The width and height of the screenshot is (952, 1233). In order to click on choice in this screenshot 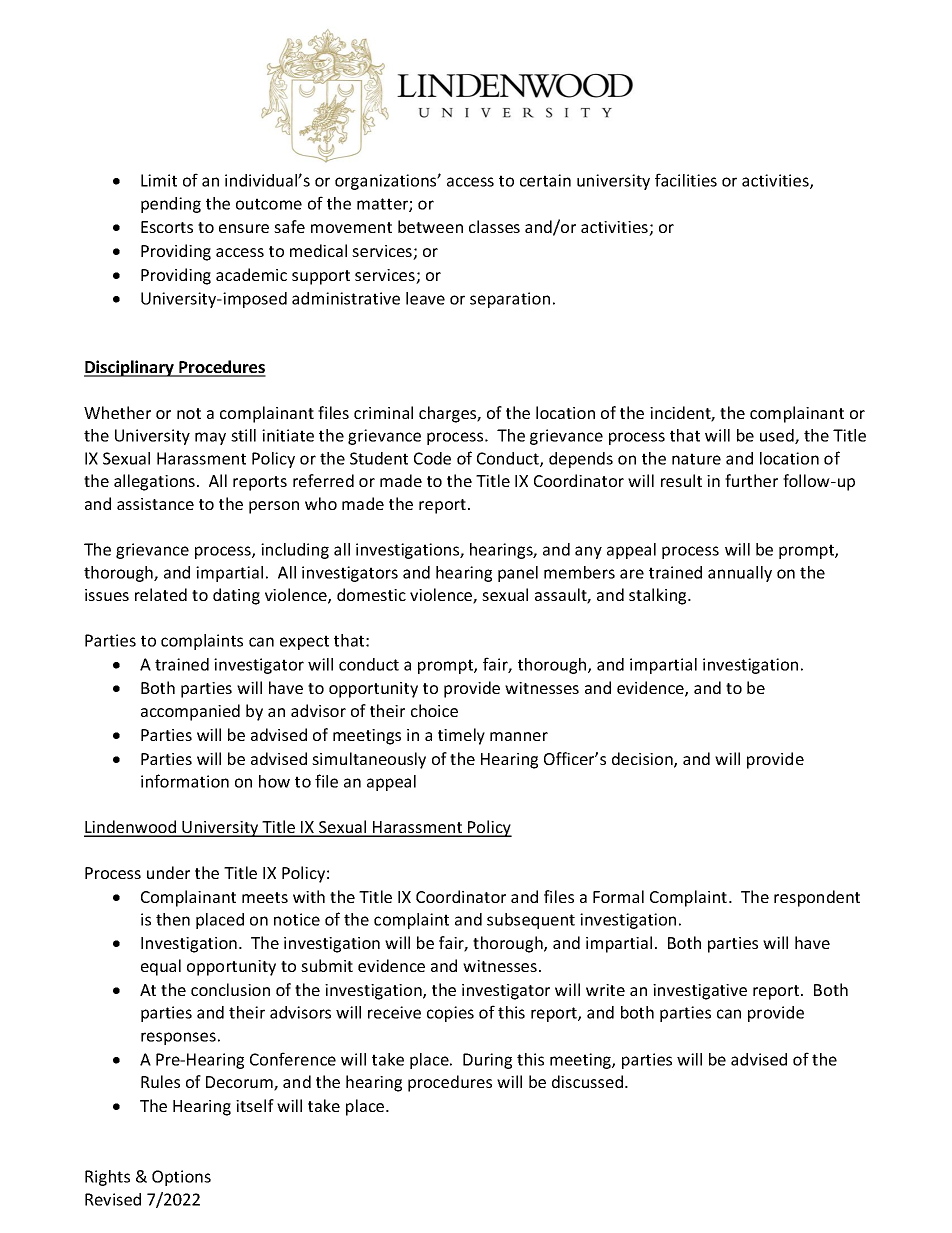, I will do `click(434, 710)`.
